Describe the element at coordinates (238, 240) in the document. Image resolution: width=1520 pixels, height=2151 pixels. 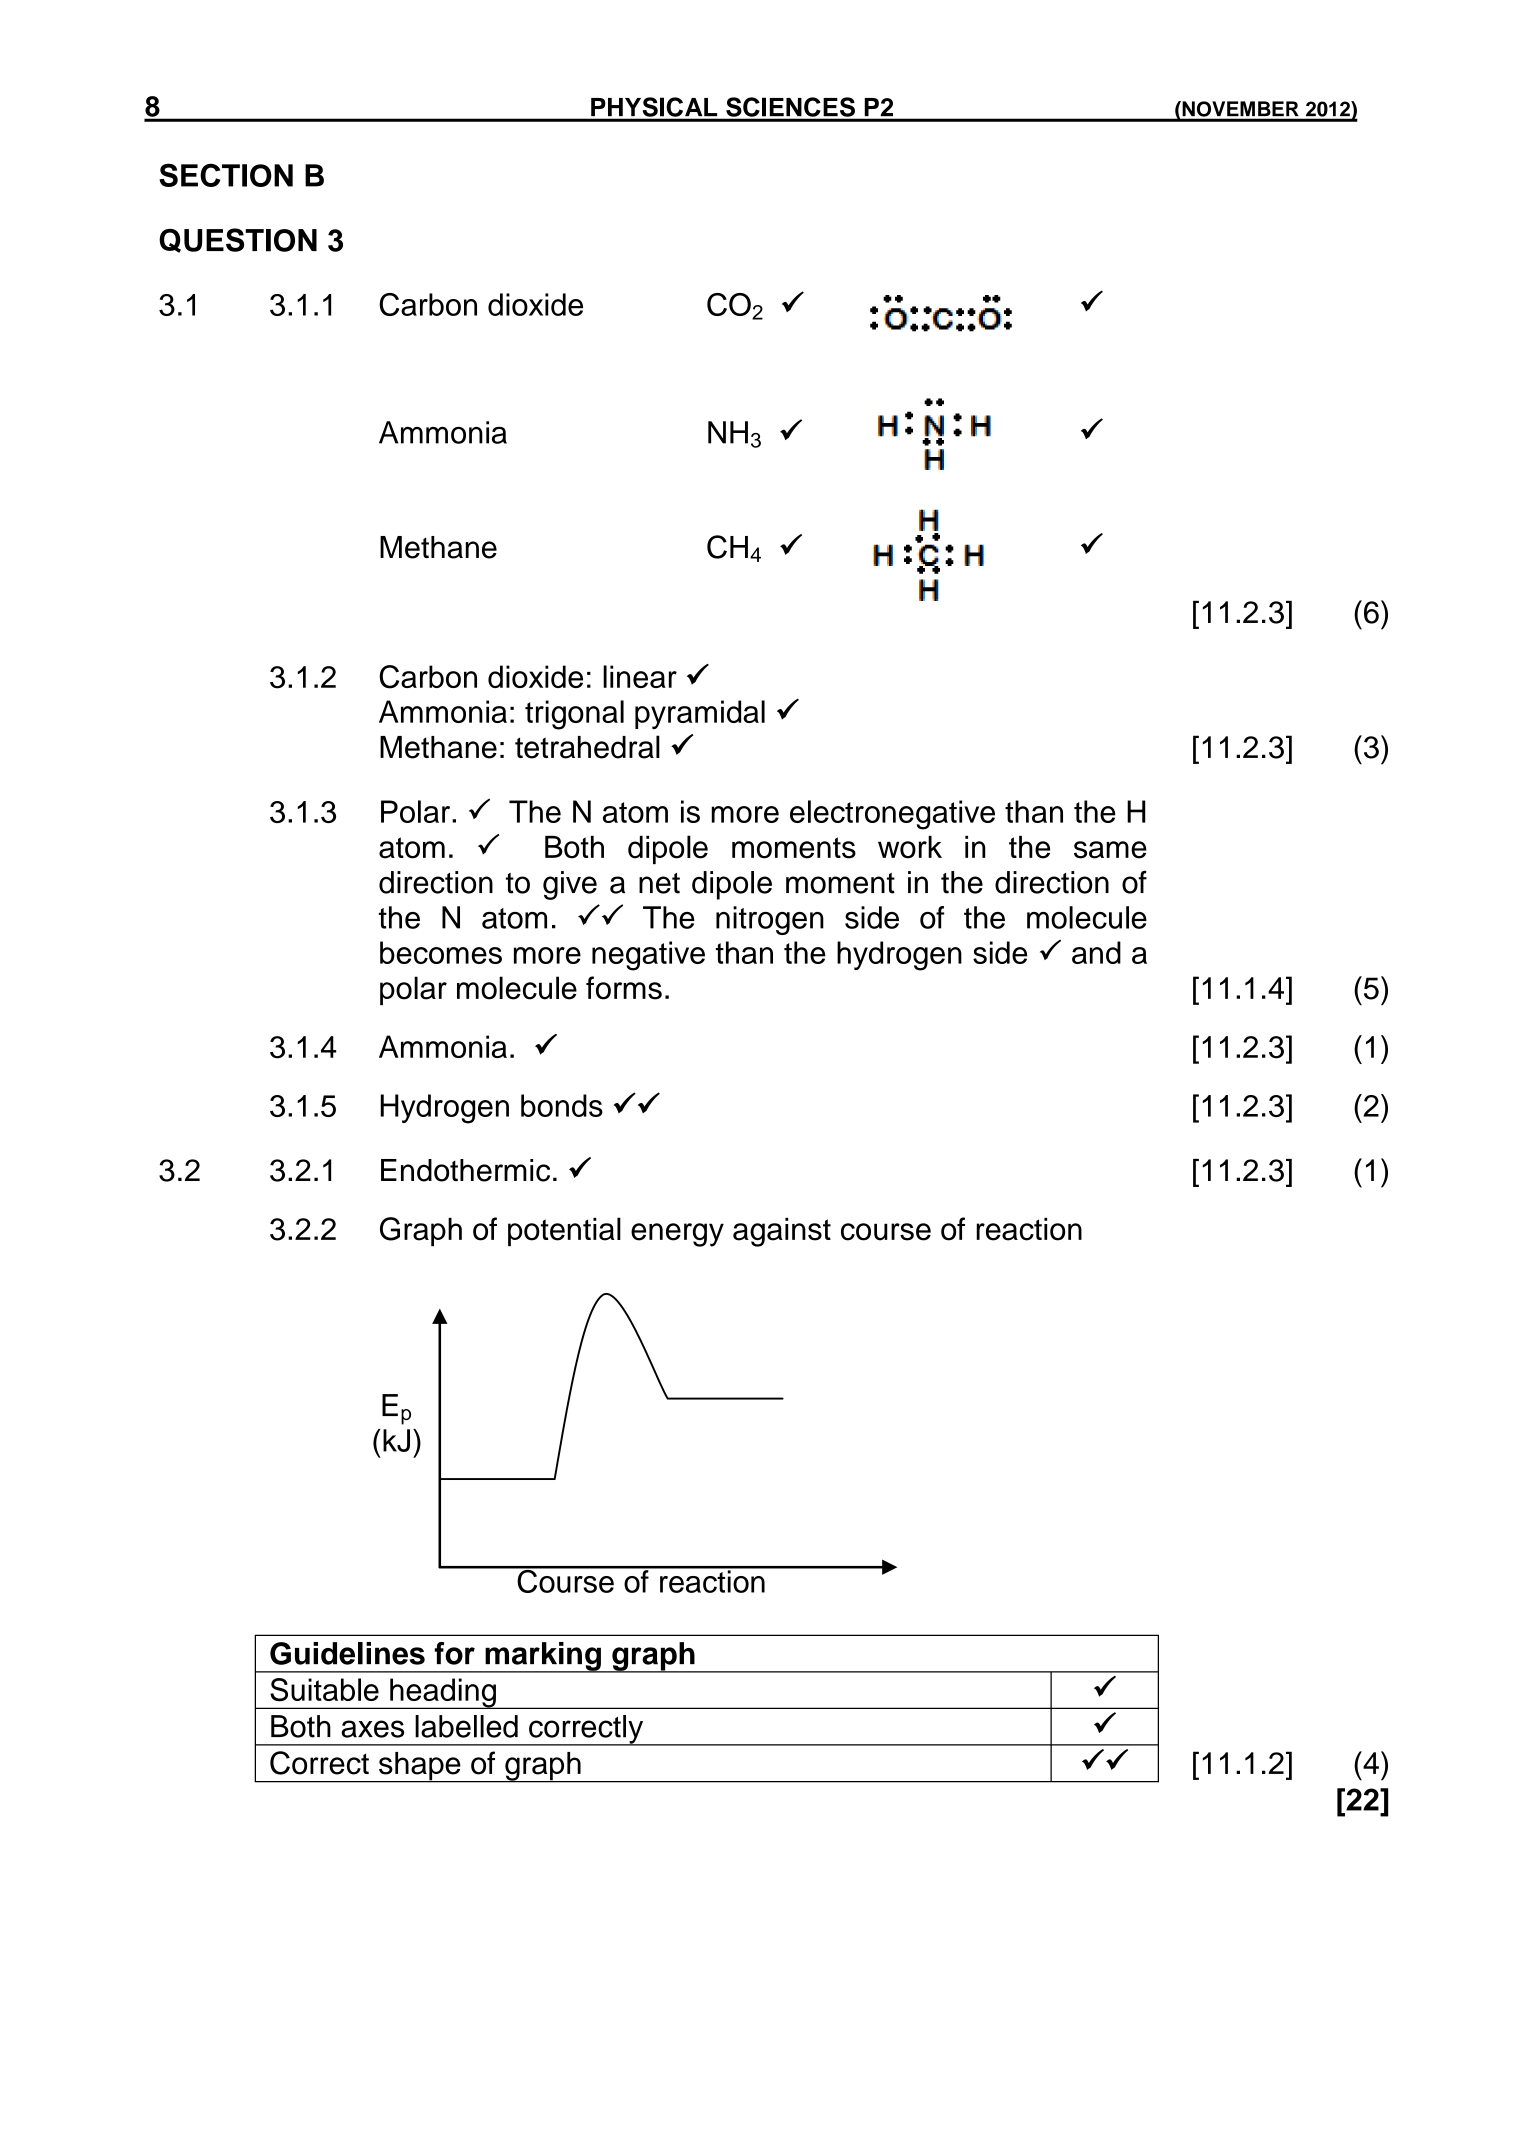
I see `QUESTION` at that location.
